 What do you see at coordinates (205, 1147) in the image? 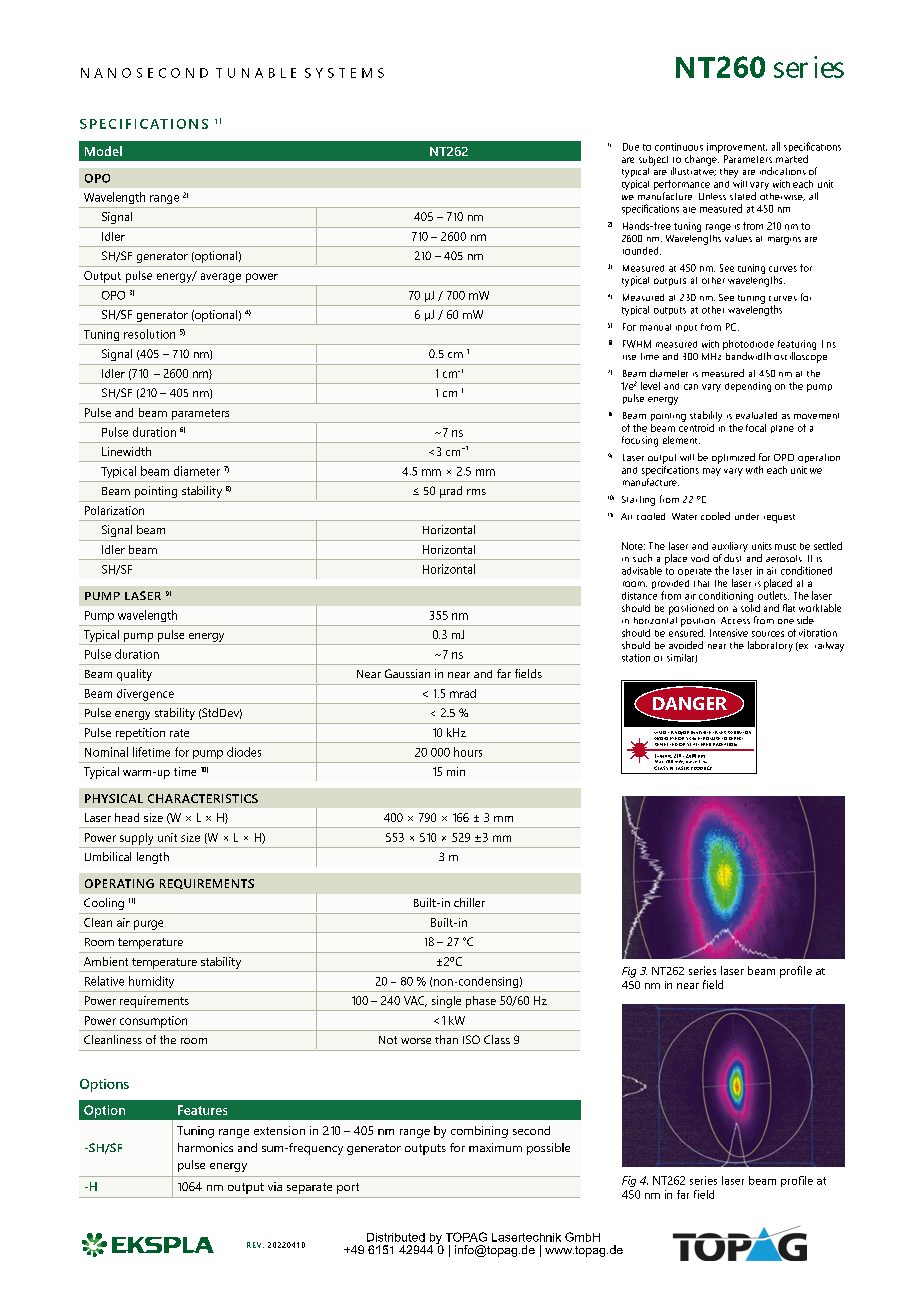
I see `harmonics` at bounding box center [205, 1147].
